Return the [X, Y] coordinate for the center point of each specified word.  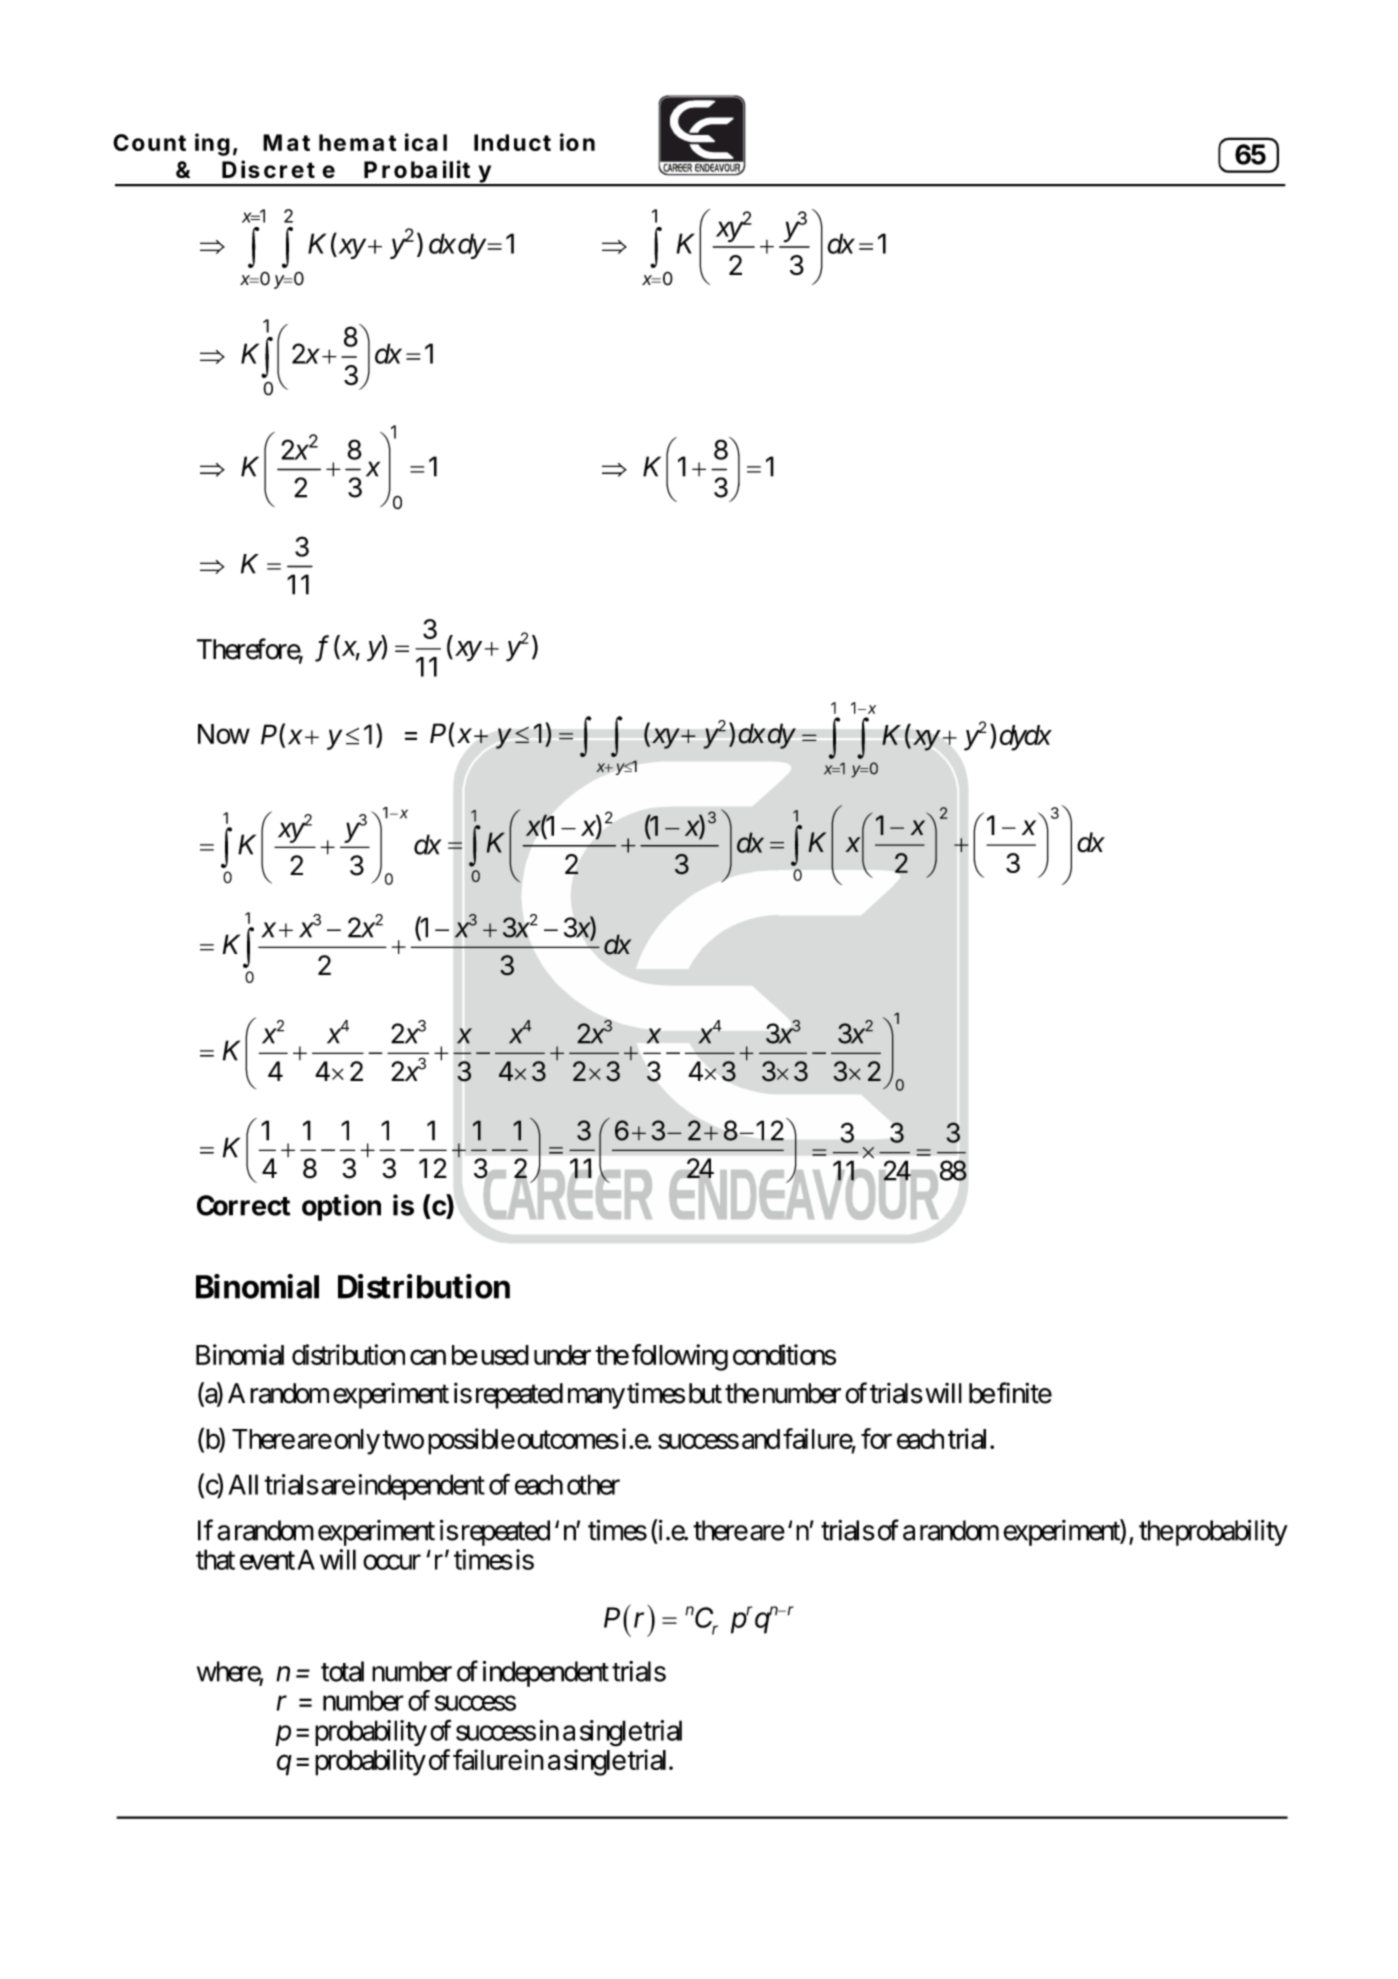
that [215, 1559]
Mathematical [355, 142]
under [562, 1355]
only [357, 1442]
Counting [171, 144]
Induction [534, 142]
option [341, 1207]
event [267, 1560]
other [593, 1484]
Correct [243, 1205]
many [596, 1398]
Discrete [278, 169]
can [428, 1357]
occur [392, 1562]
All [243, 1484]
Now [224, 734]
